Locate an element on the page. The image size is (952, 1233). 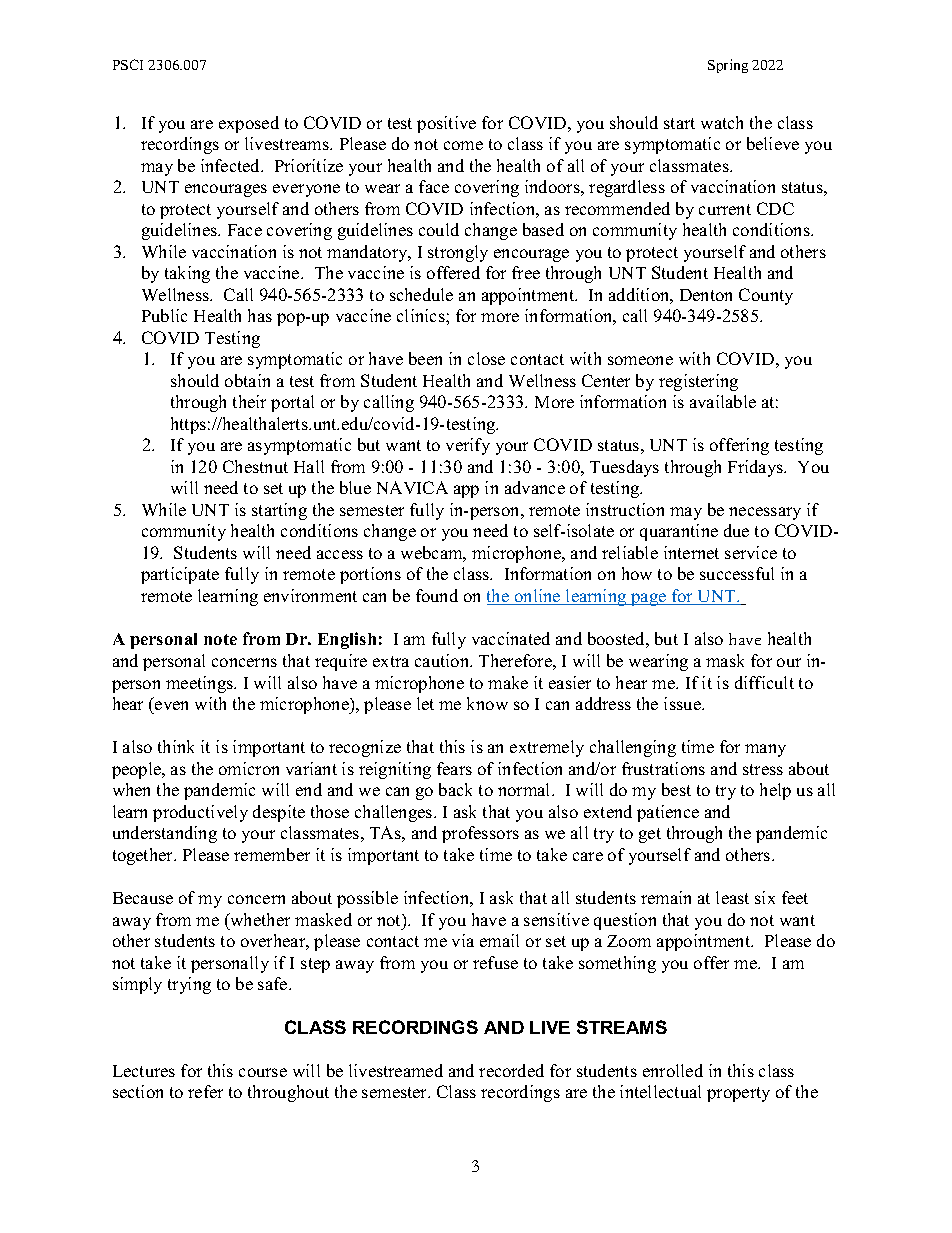
remember is located at coordinates (272, 854).
